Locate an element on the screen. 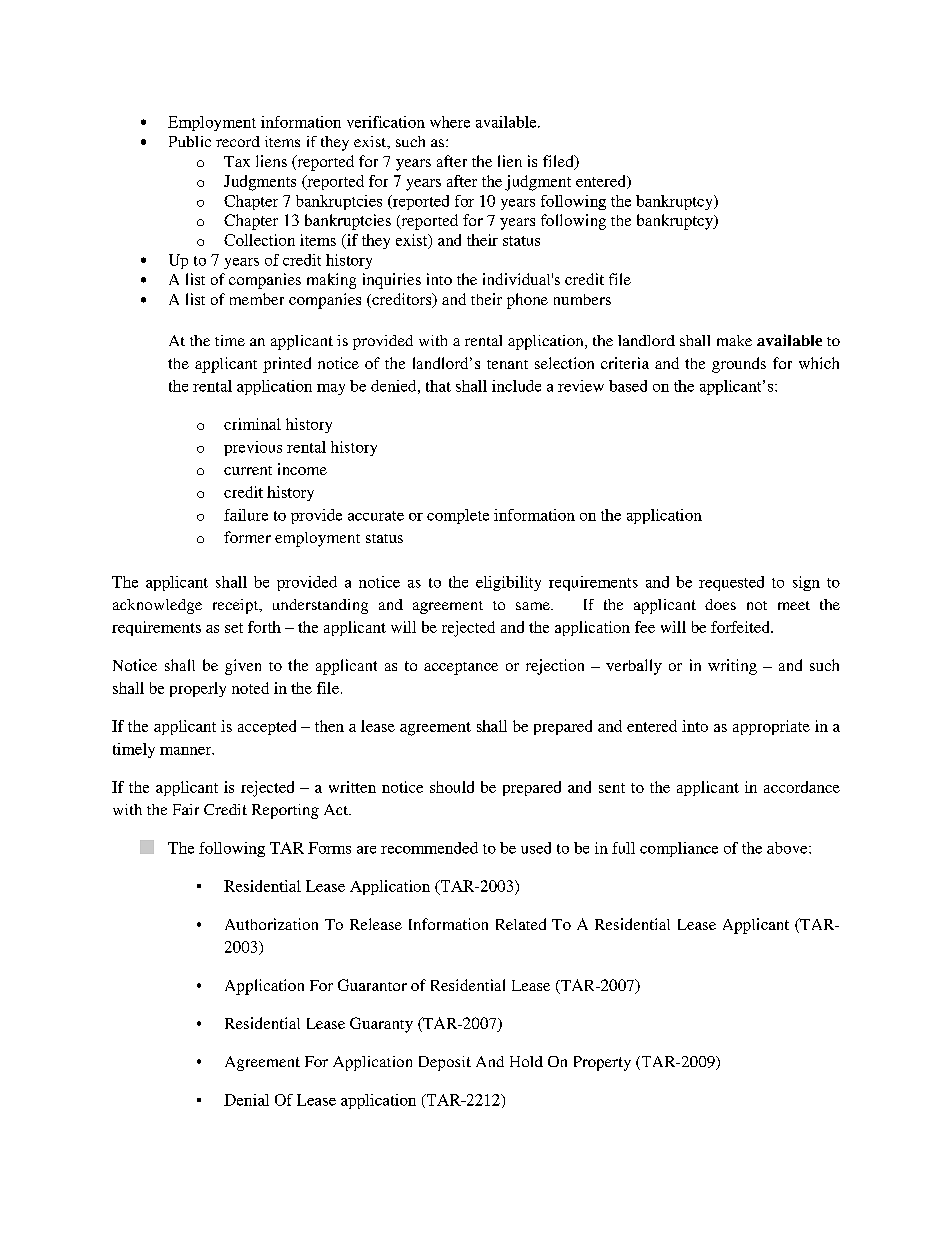  requested is located at coordinates (731, 583).
